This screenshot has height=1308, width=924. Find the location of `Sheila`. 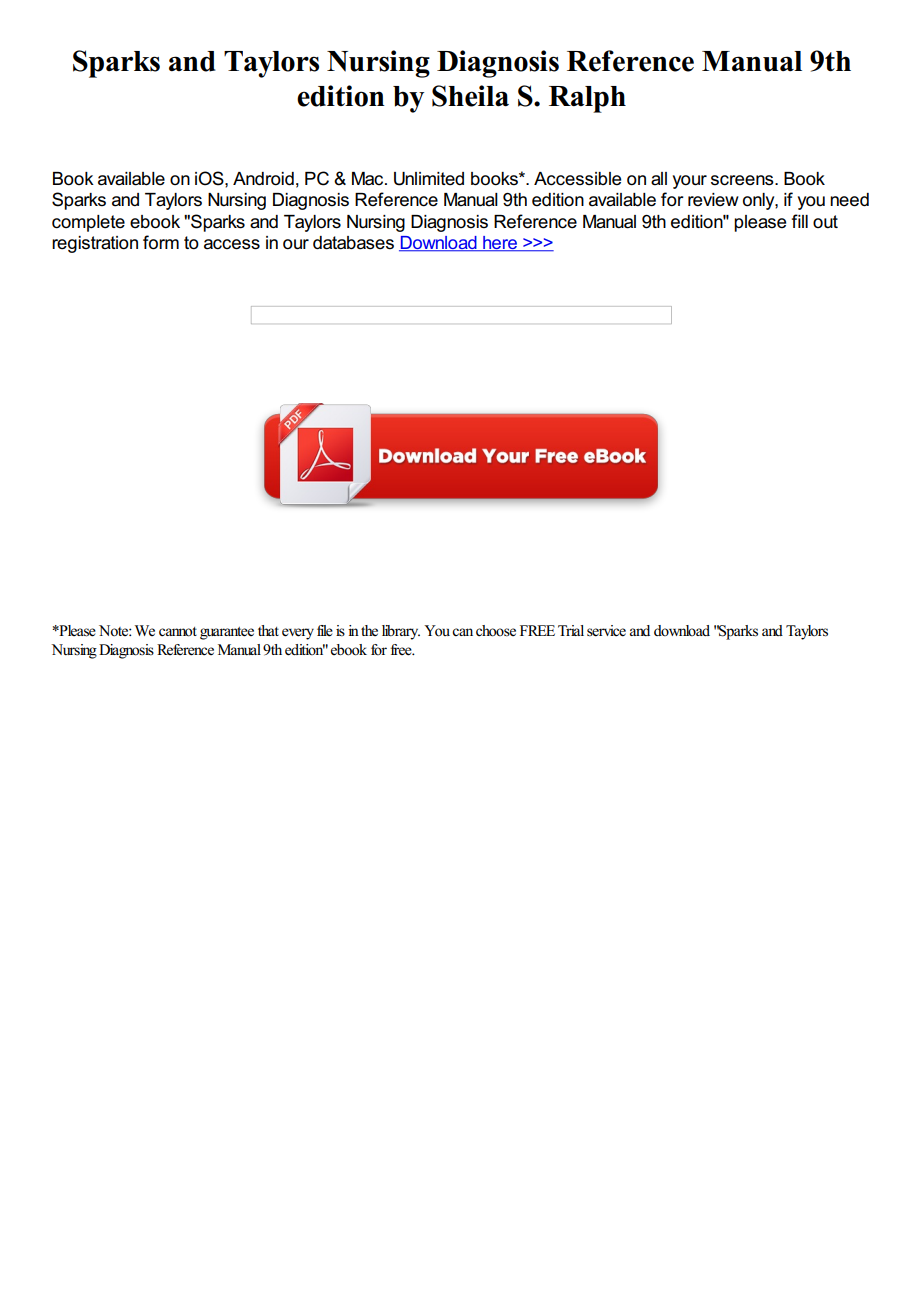

Sheila is located at coordinates (470, 96).
